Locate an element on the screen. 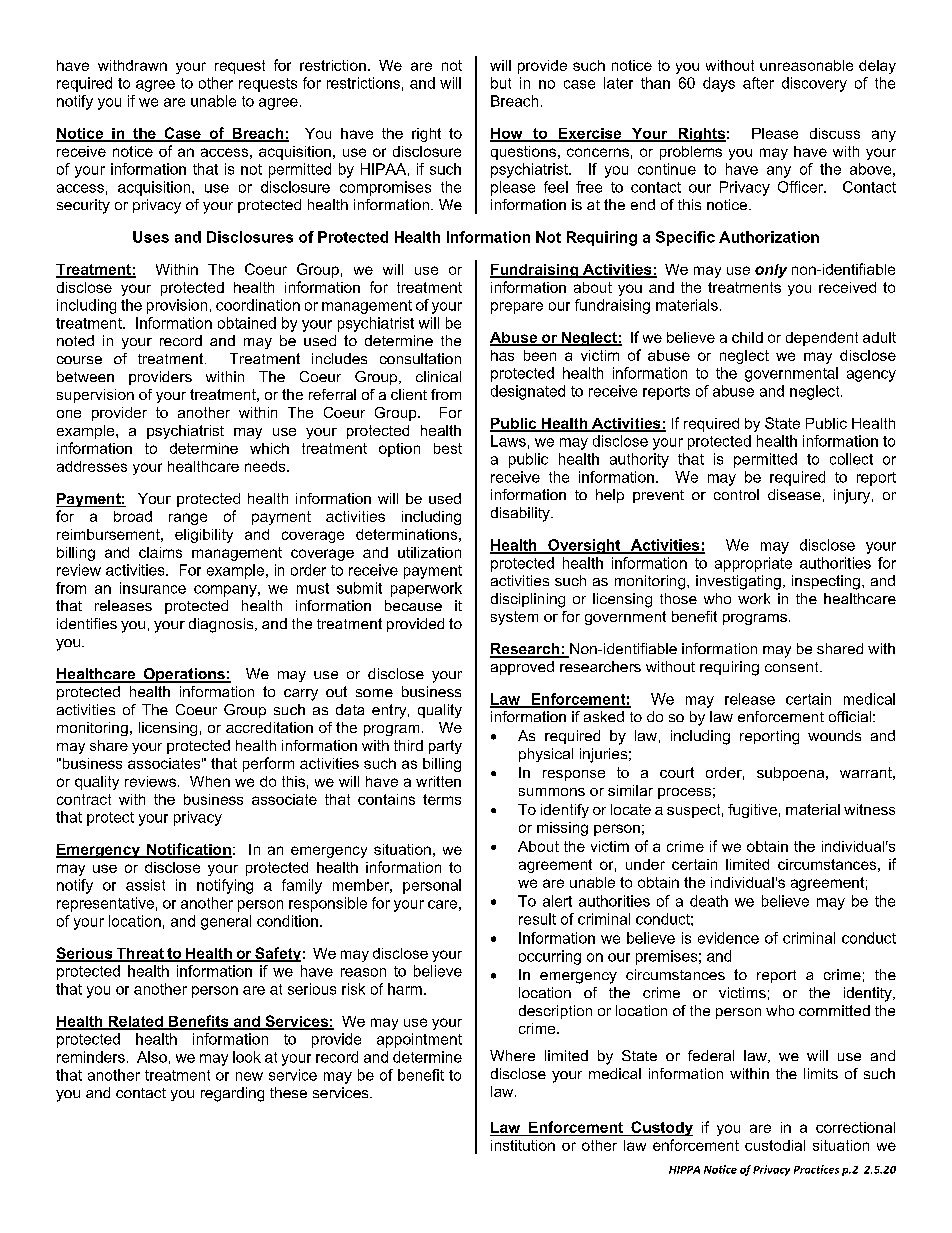 Image resolution: width=952 pixels, height=1233 pixels. security is located at coordinates (83, 206).
